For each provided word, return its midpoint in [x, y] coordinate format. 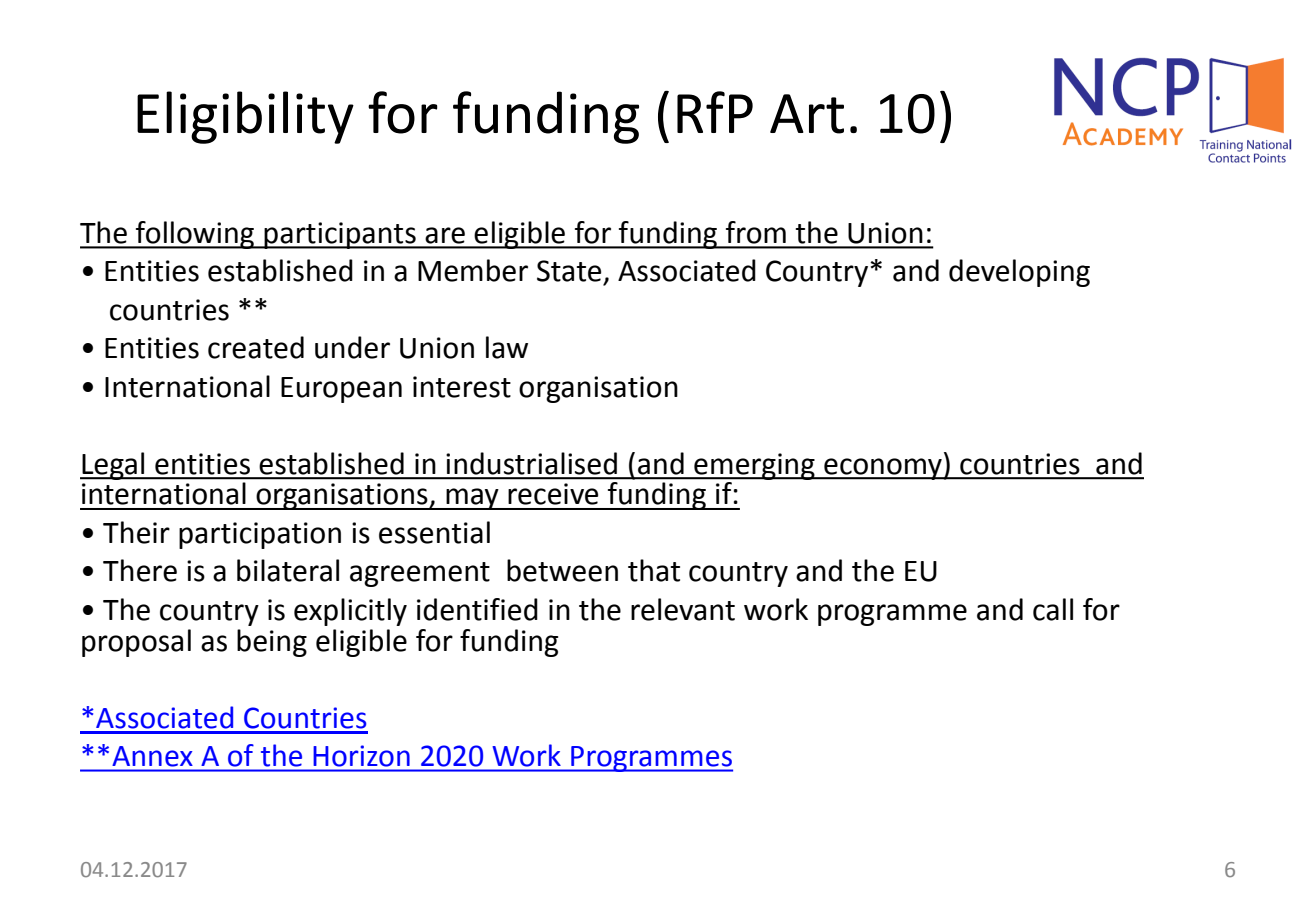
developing [1019, 273]
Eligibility [245, 117]
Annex [152, 756]
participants [340, 235]
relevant [683, 609]
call [1053, 609]
